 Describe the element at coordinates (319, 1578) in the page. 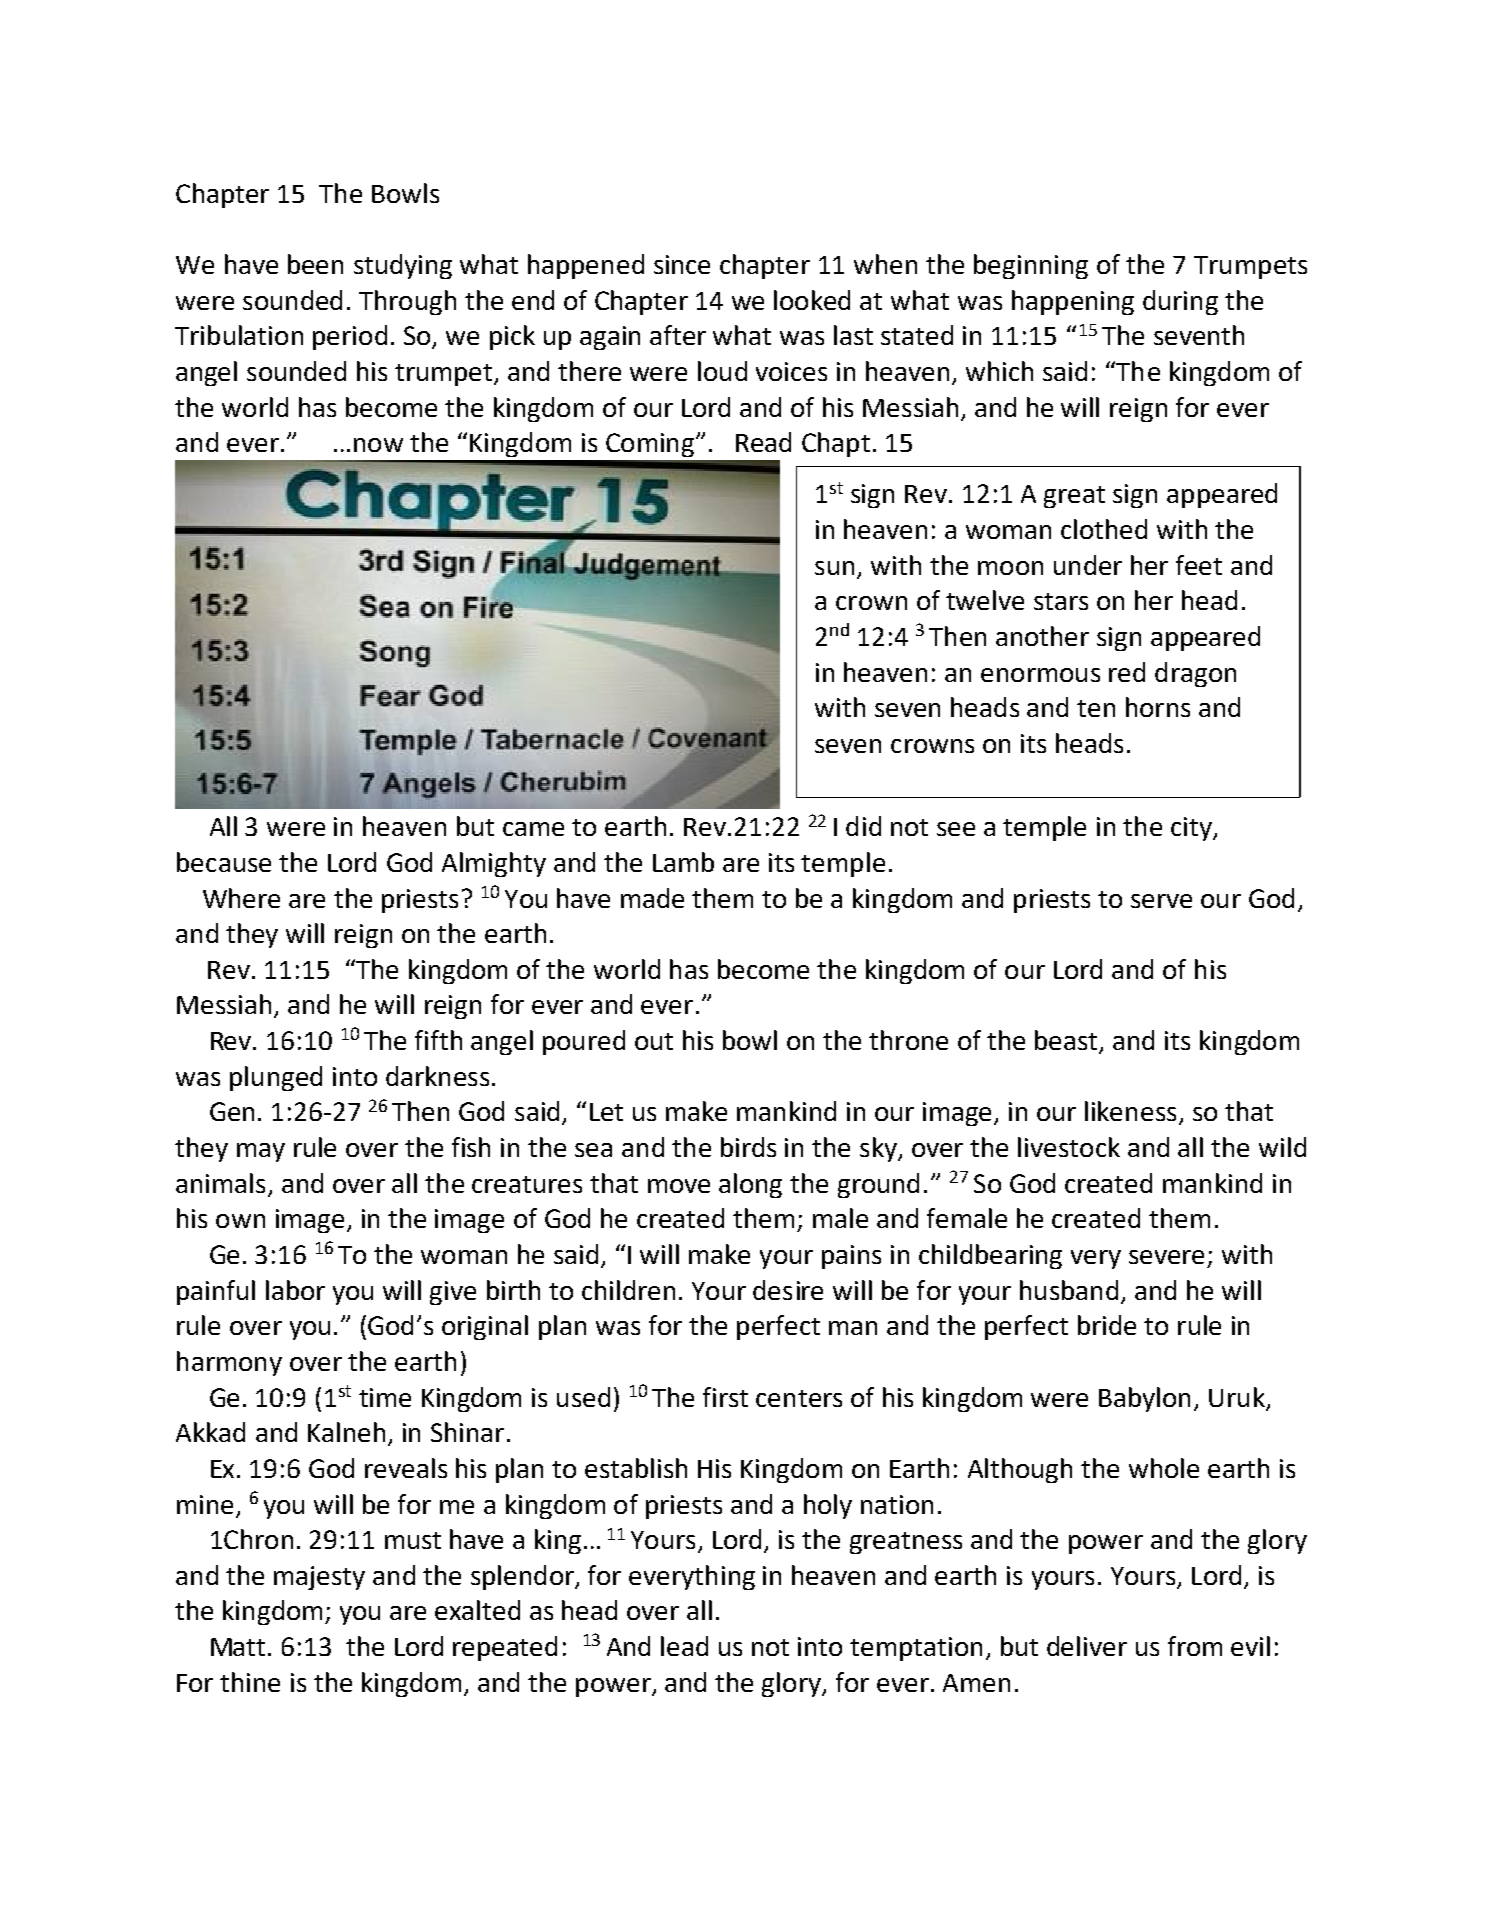

I see `majesty` at that location.
